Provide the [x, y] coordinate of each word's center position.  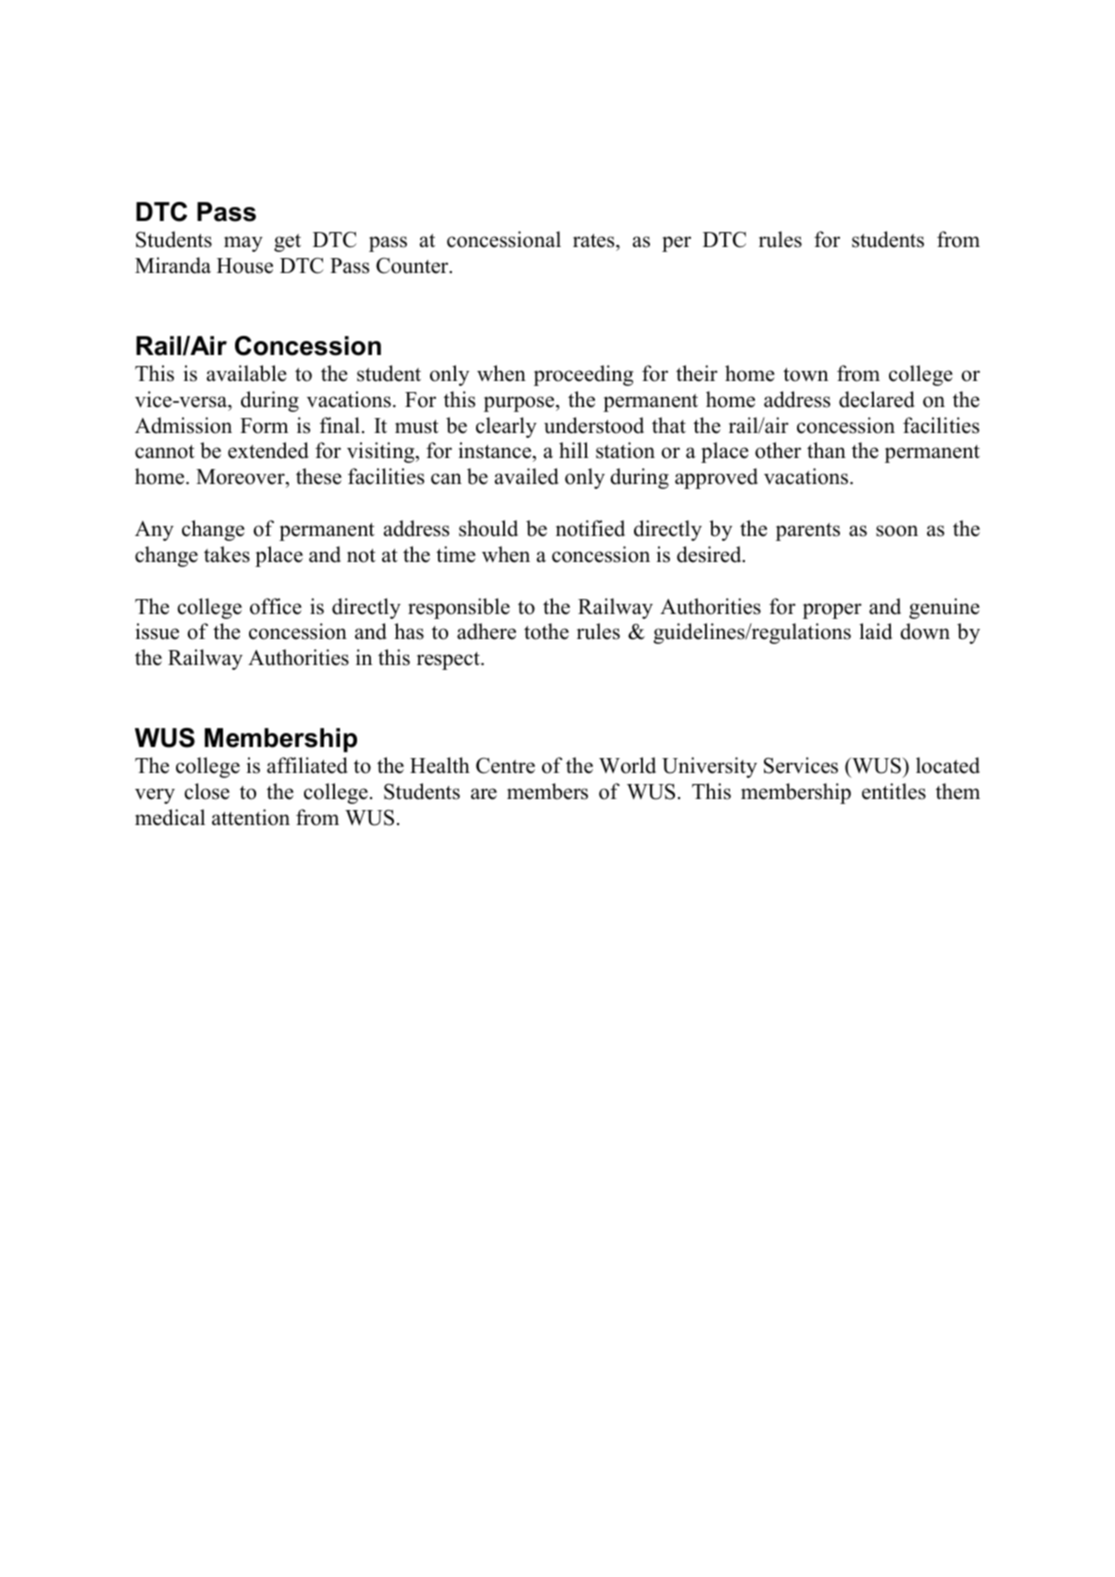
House [245, 266]
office [276, 606]
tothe [546, 631]
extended [268, 450]
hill [574, 450]
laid [875, 631]
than [826, 450]
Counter [413, 266]
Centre [505, 765]
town [805, 375]
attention [251, 817]
